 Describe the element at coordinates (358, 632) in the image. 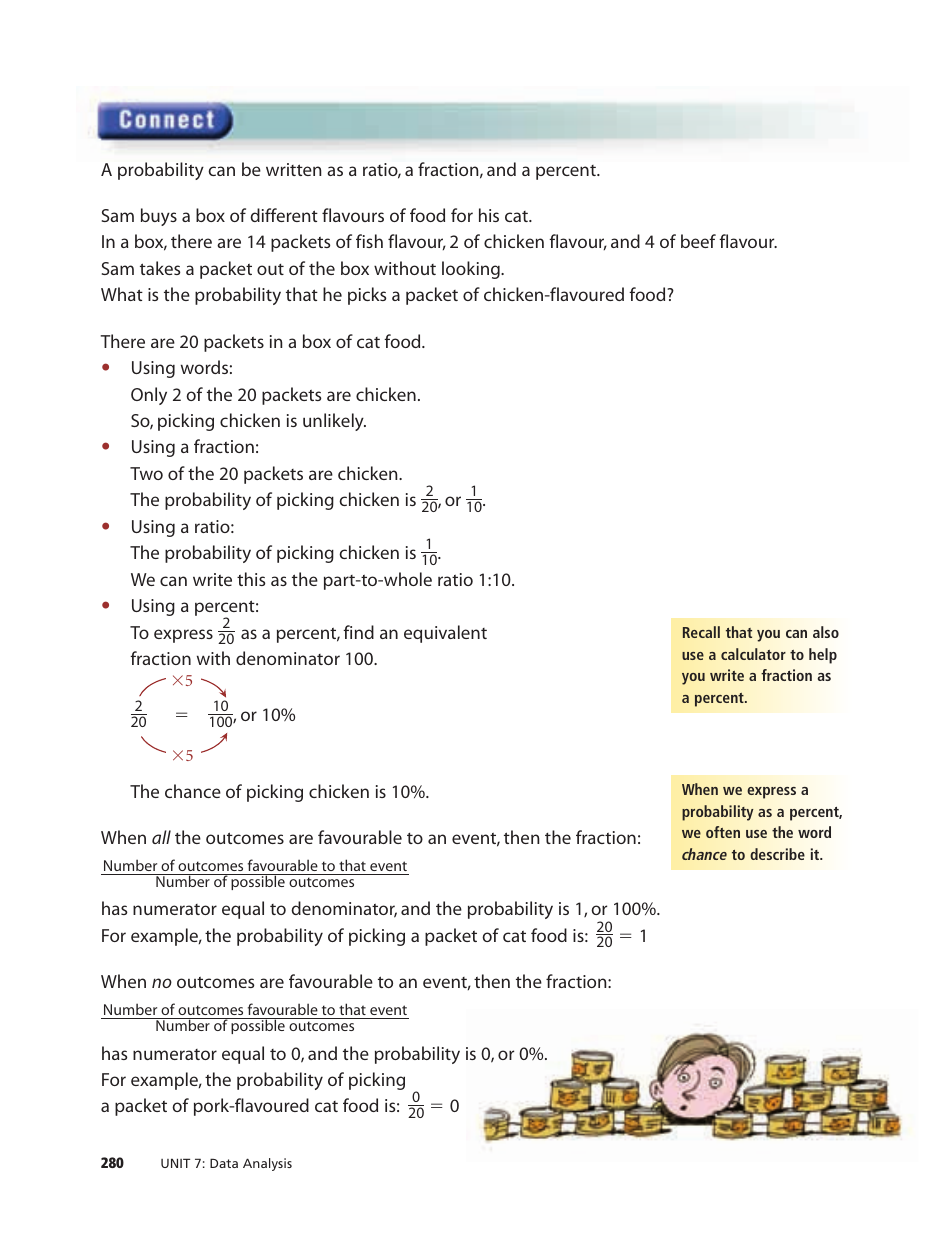

I see `find` at that location.
